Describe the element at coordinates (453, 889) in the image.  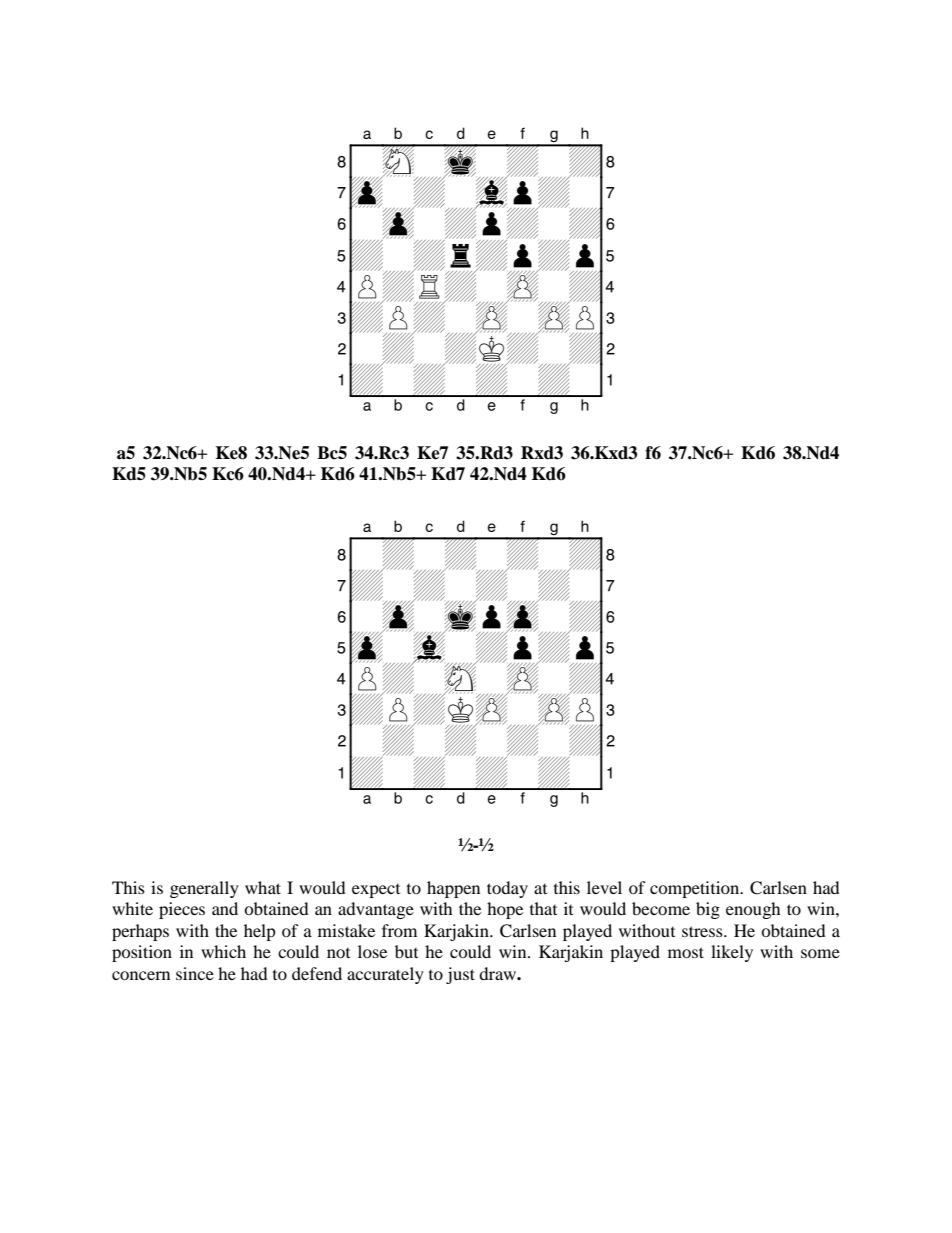
I see `happen` at that location.
